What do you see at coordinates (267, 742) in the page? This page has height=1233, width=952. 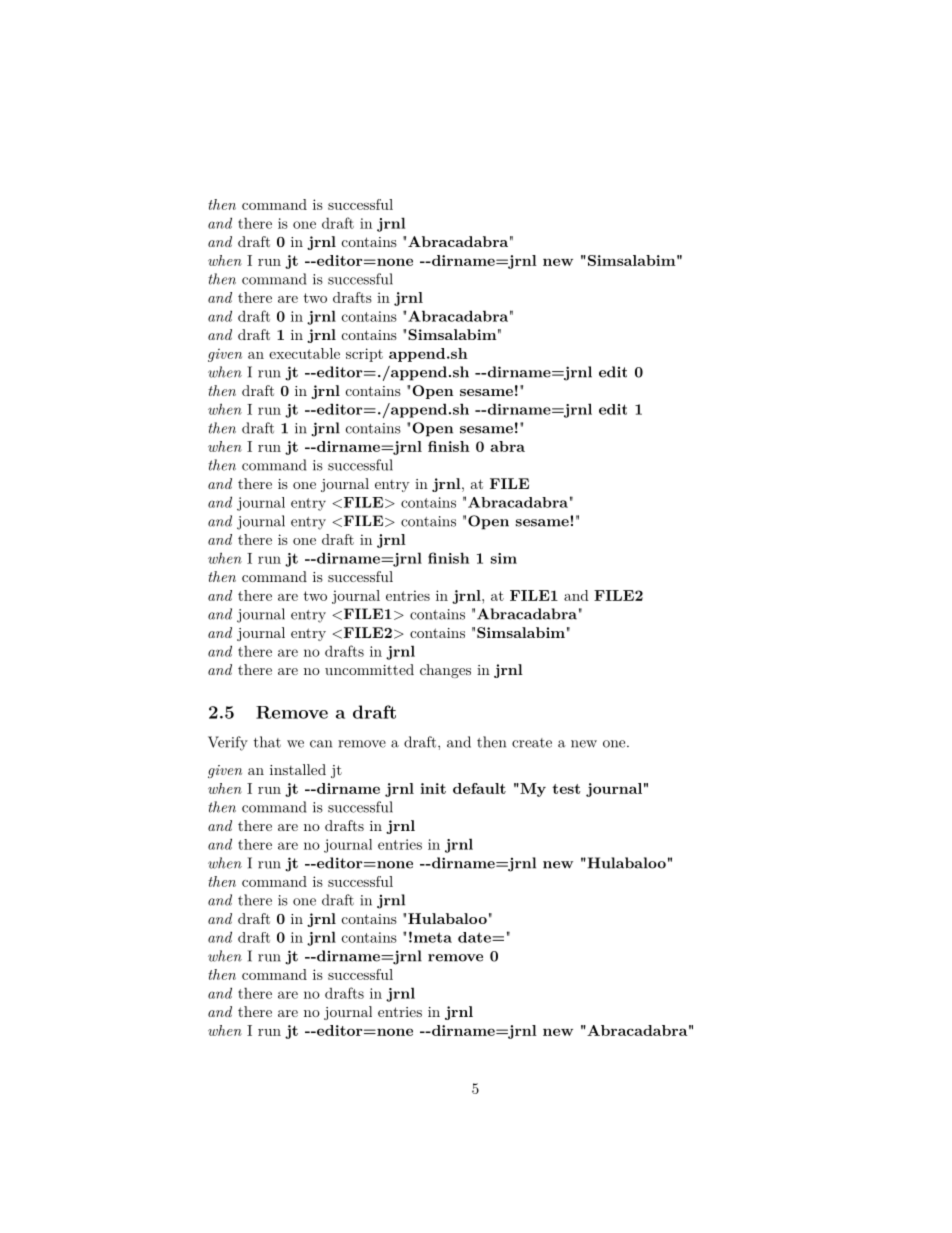 I see `that` at bounding box center [267, 742].
